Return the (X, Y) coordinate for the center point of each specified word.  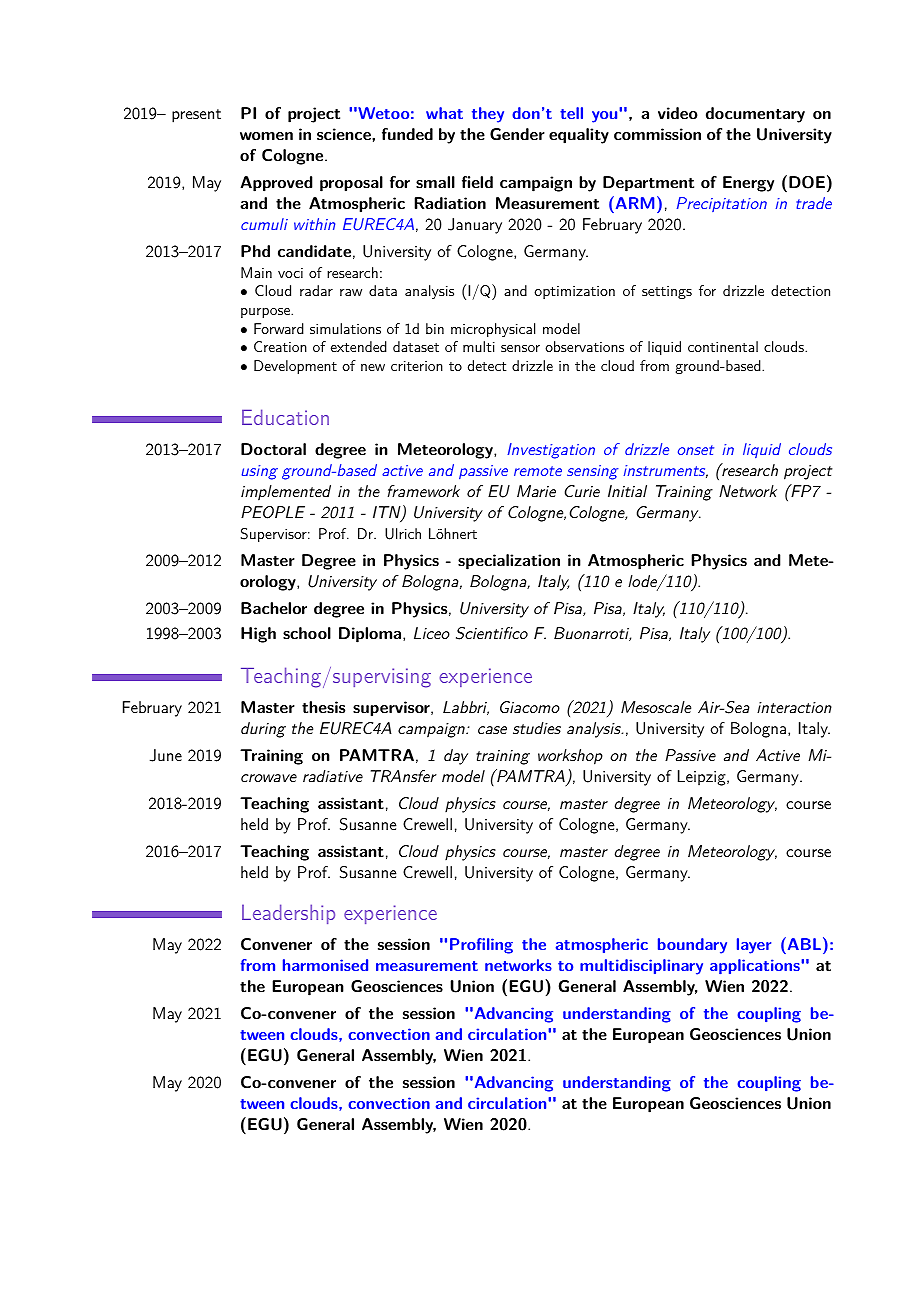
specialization (509, 562)
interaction (794, 707)
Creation (280, 346)
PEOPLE (273, 512)
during (263, 730)
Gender (517, 134)
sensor (520, 348)
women (266, 136)
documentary (755, 115)
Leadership (288, 914)
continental (723, 346)
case (492, 730)
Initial (627, 491)
